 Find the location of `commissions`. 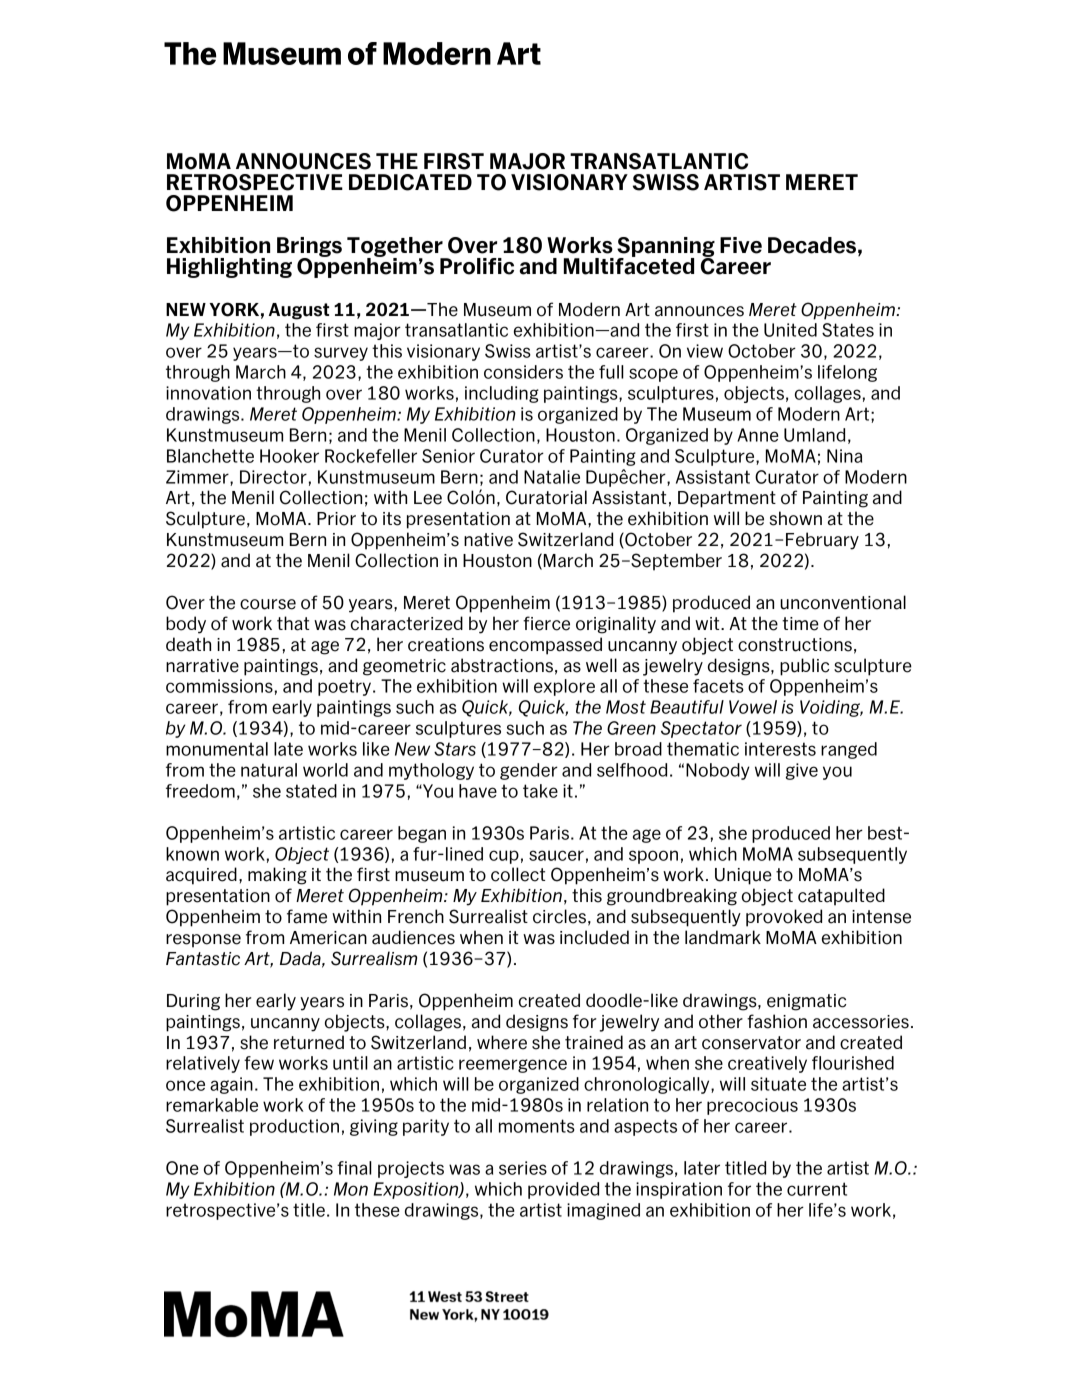

commissions is located at coordinates (219, 686).
